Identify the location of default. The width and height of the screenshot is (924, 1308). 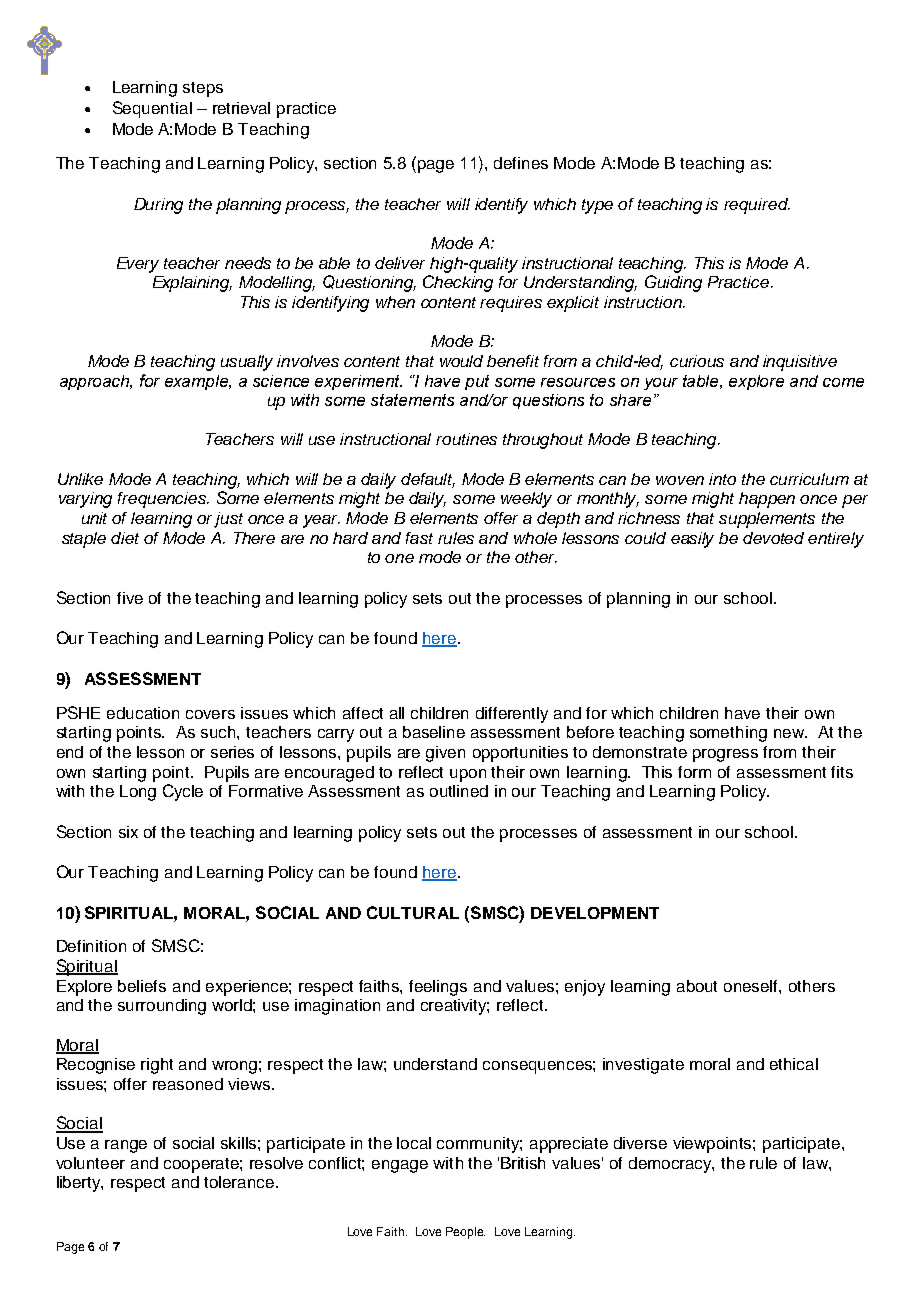
(428, 480).
